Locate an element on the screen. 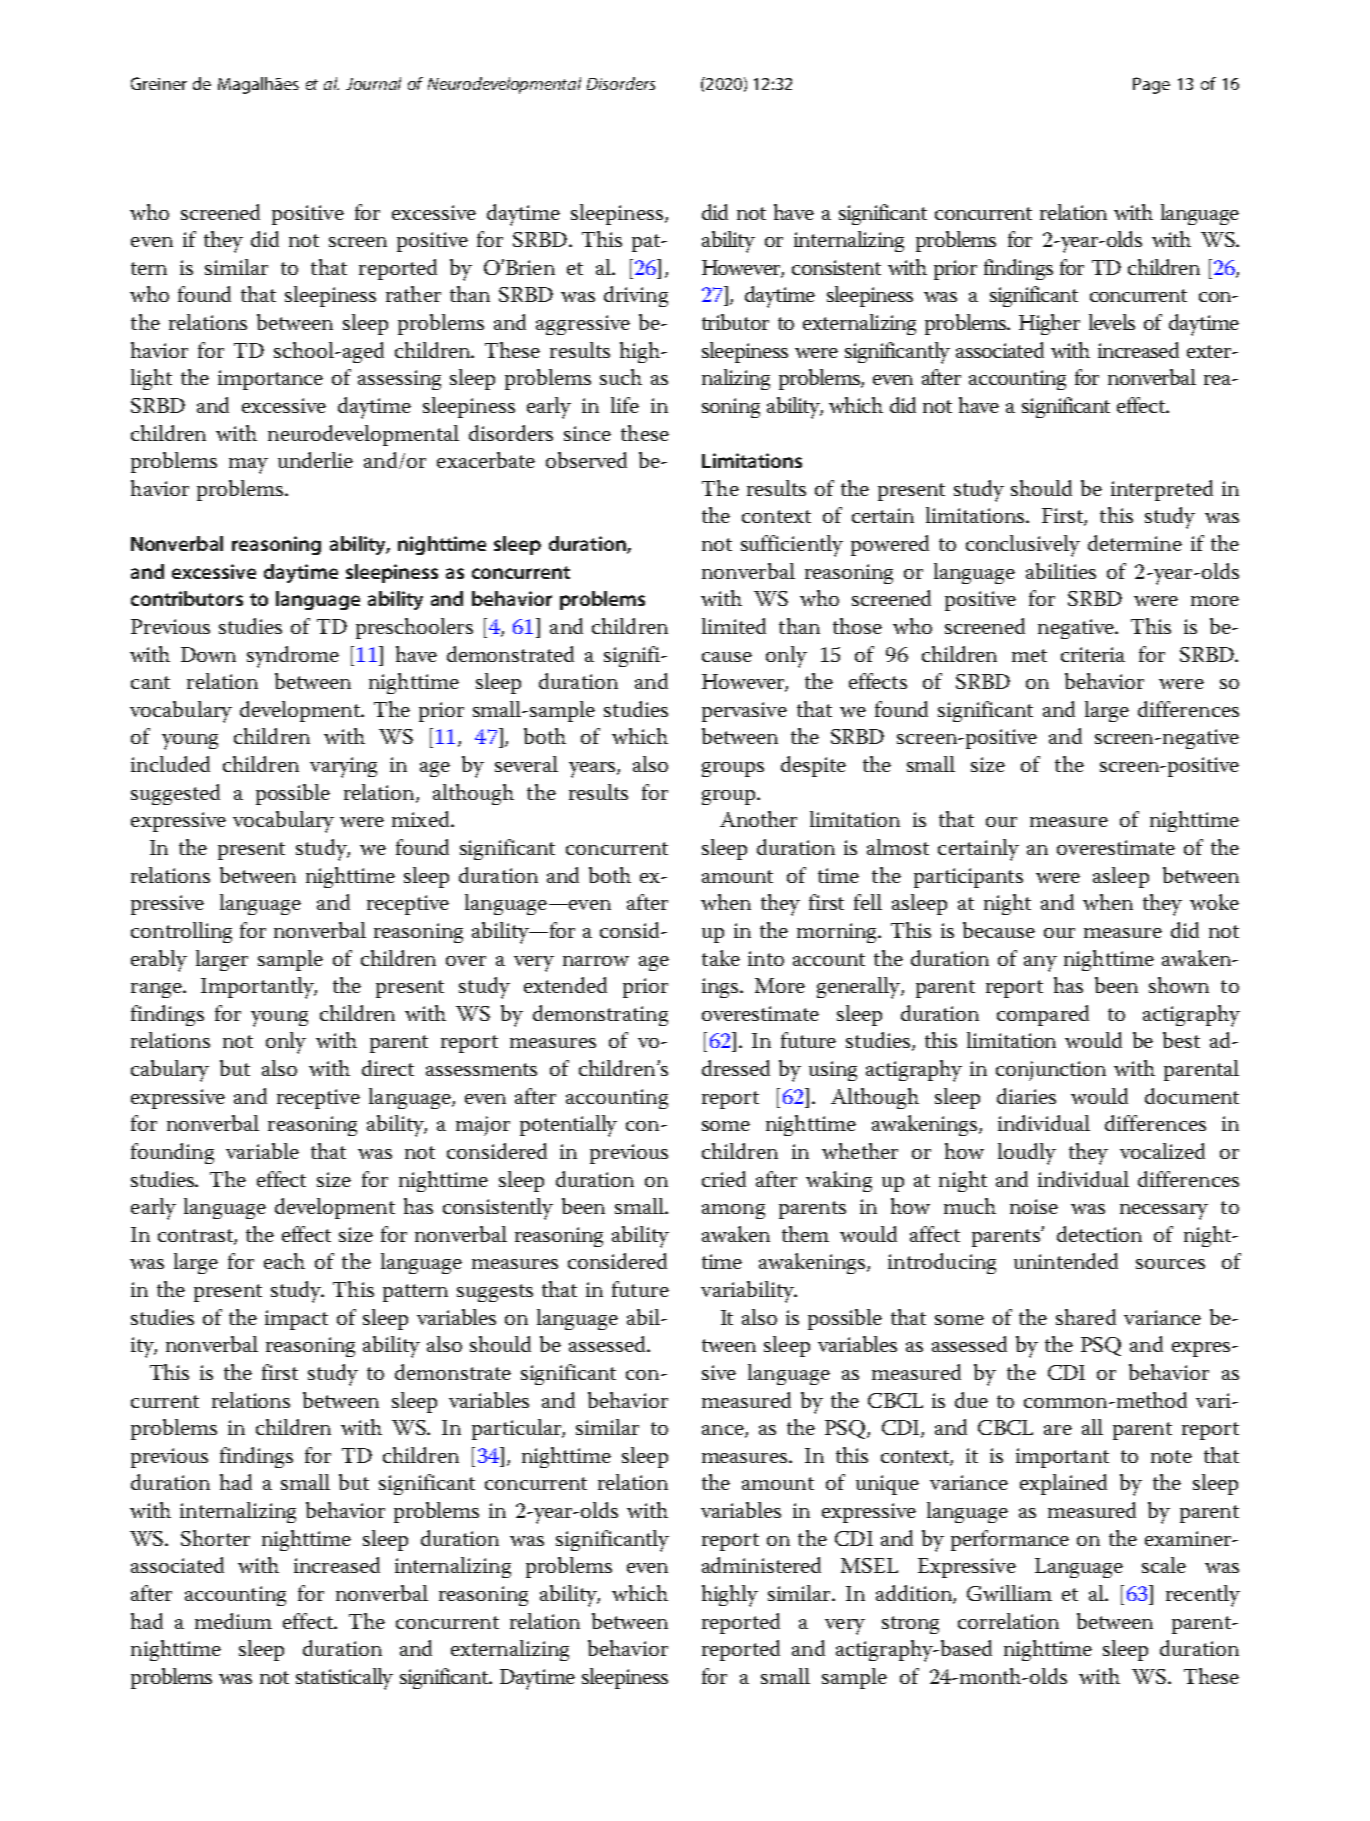 The width and height of the screenshot is (1370, 1821). among is located at coordinates (733, 1211).
